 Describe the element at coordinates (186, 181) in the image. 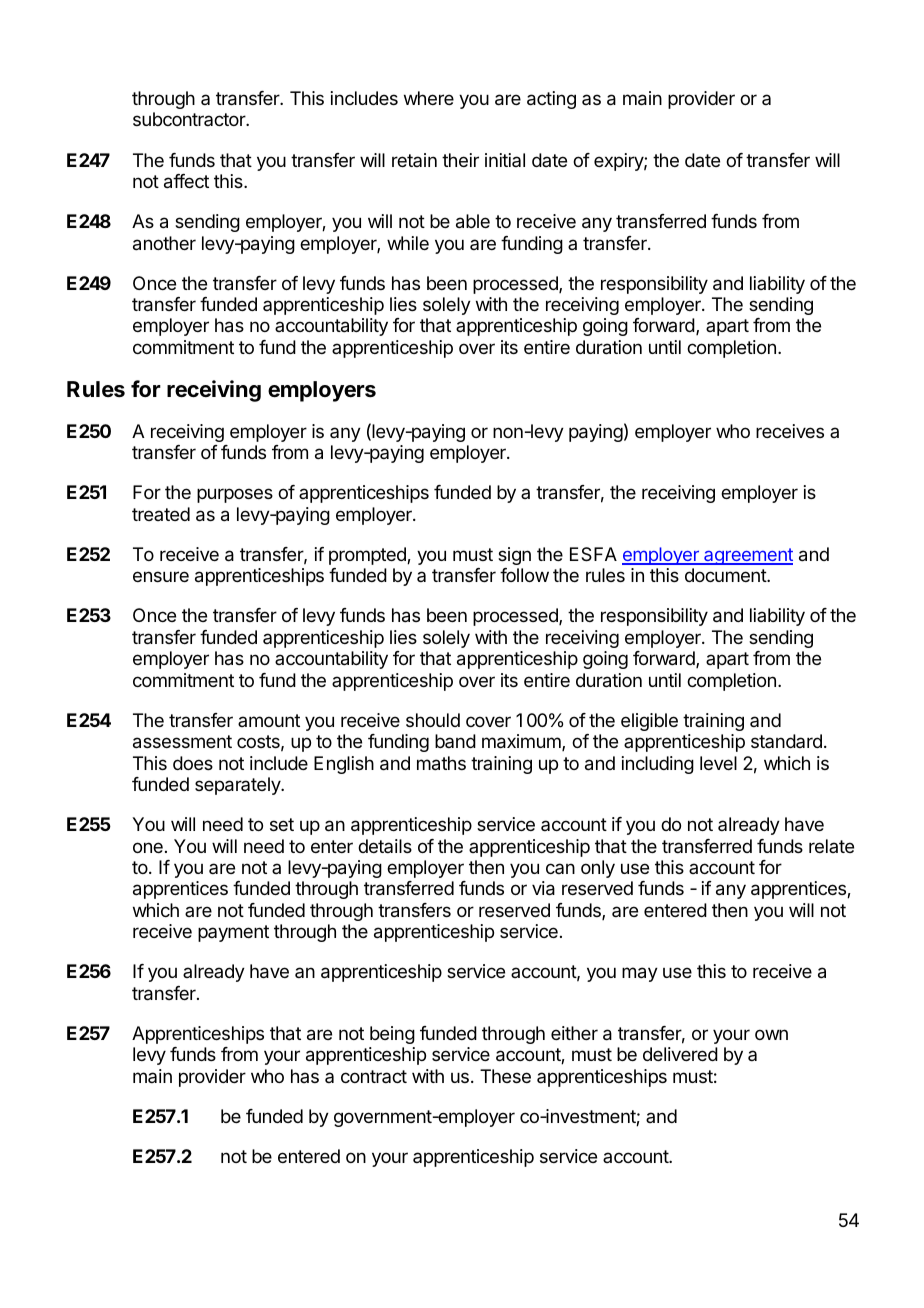

I see `affect` at that location.
